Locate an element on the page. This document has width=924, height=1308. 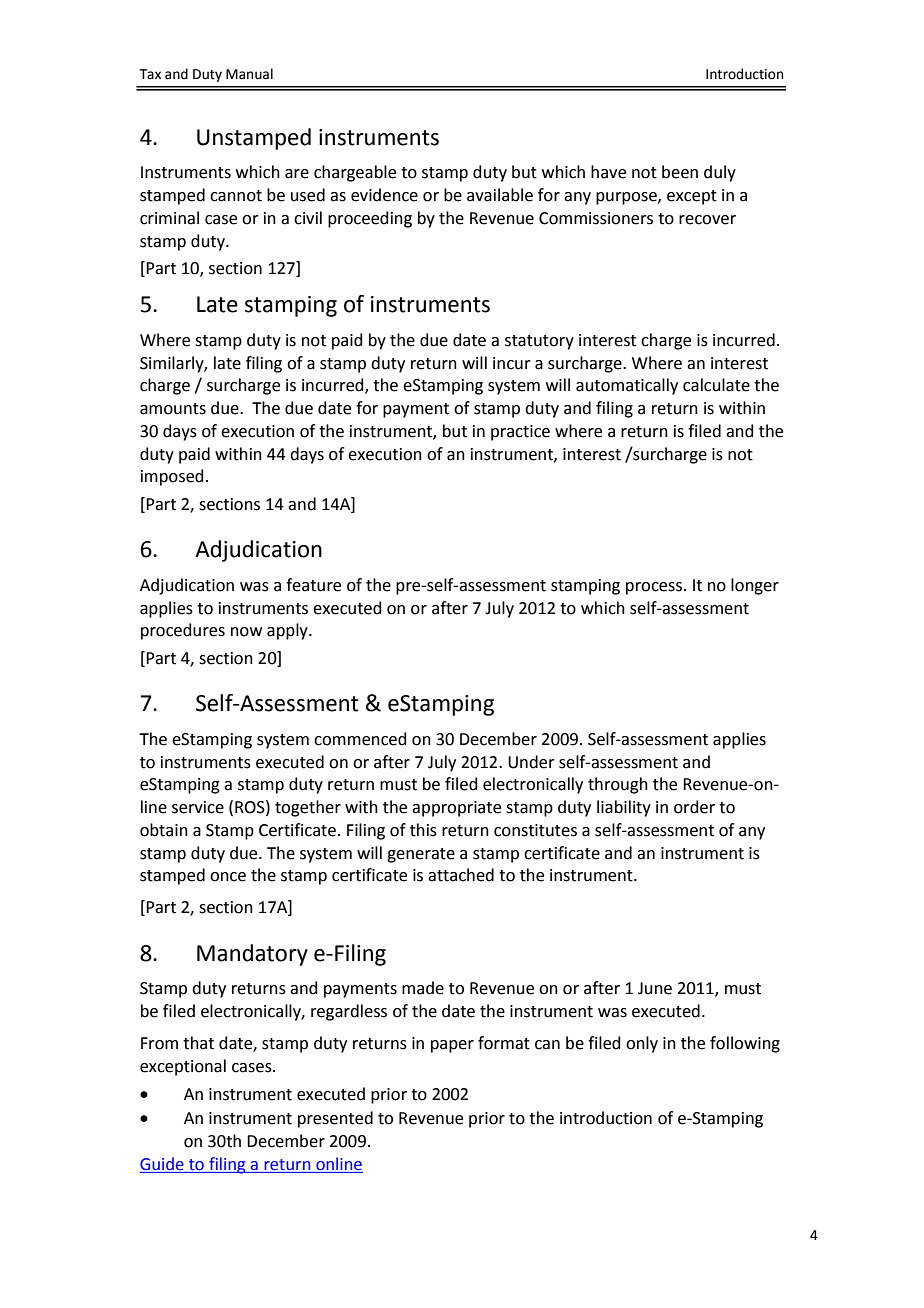
Guide is located at coordinates (162, 1164).
